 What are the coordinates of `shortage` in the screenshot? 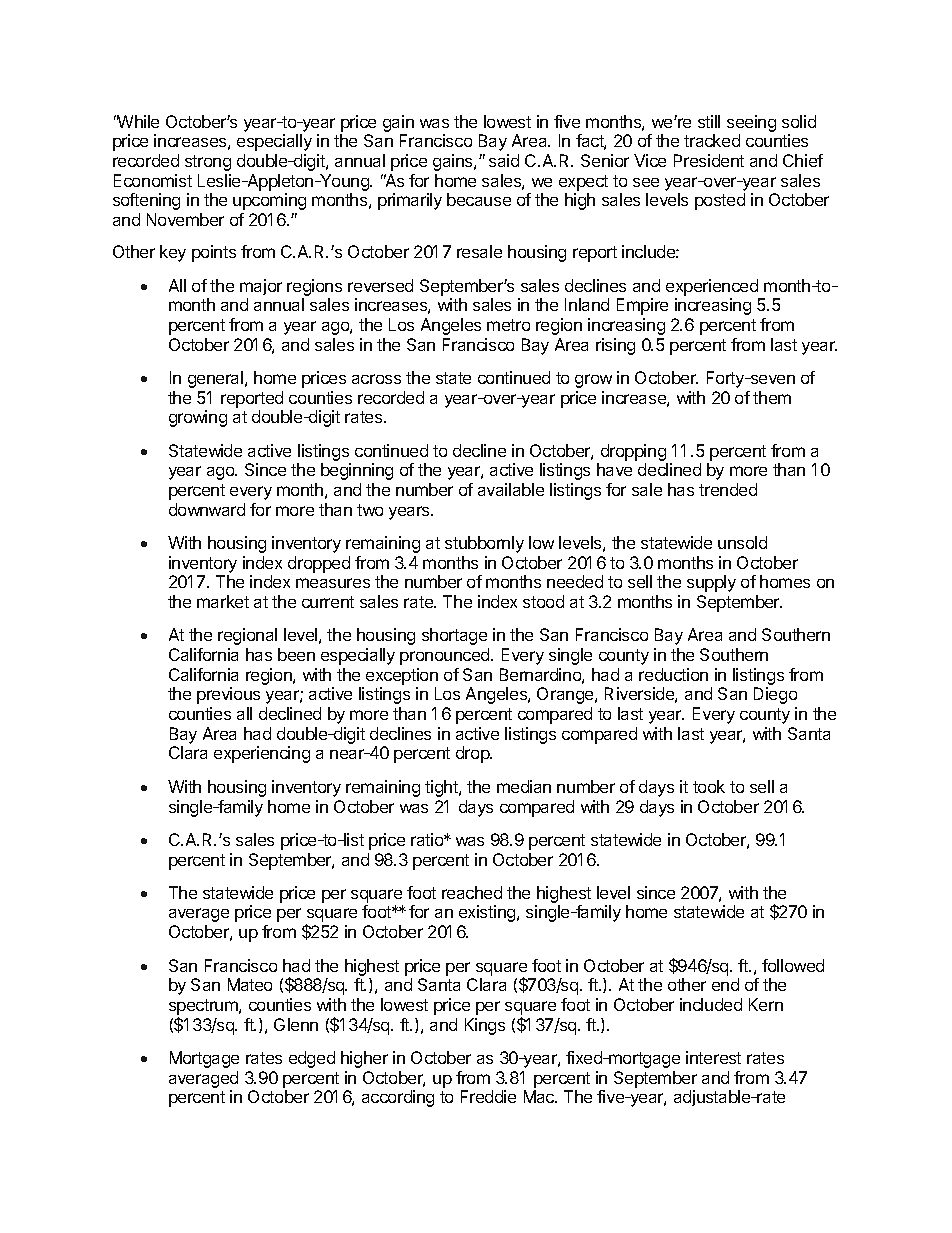 It's located at (454, 636).
